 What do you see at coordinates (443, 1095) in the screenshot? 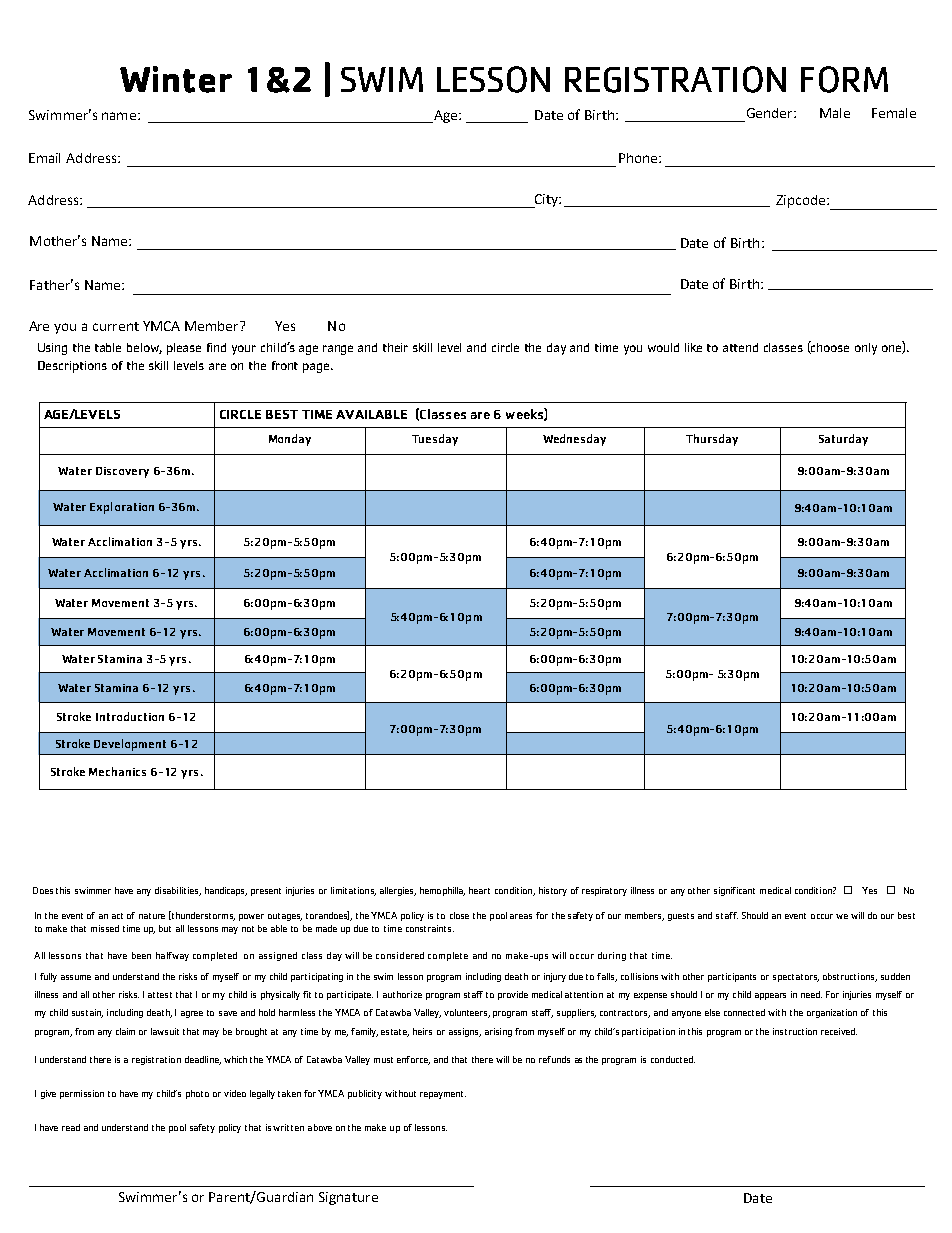
I see `repayment` at bounding box center [443, 1095].
